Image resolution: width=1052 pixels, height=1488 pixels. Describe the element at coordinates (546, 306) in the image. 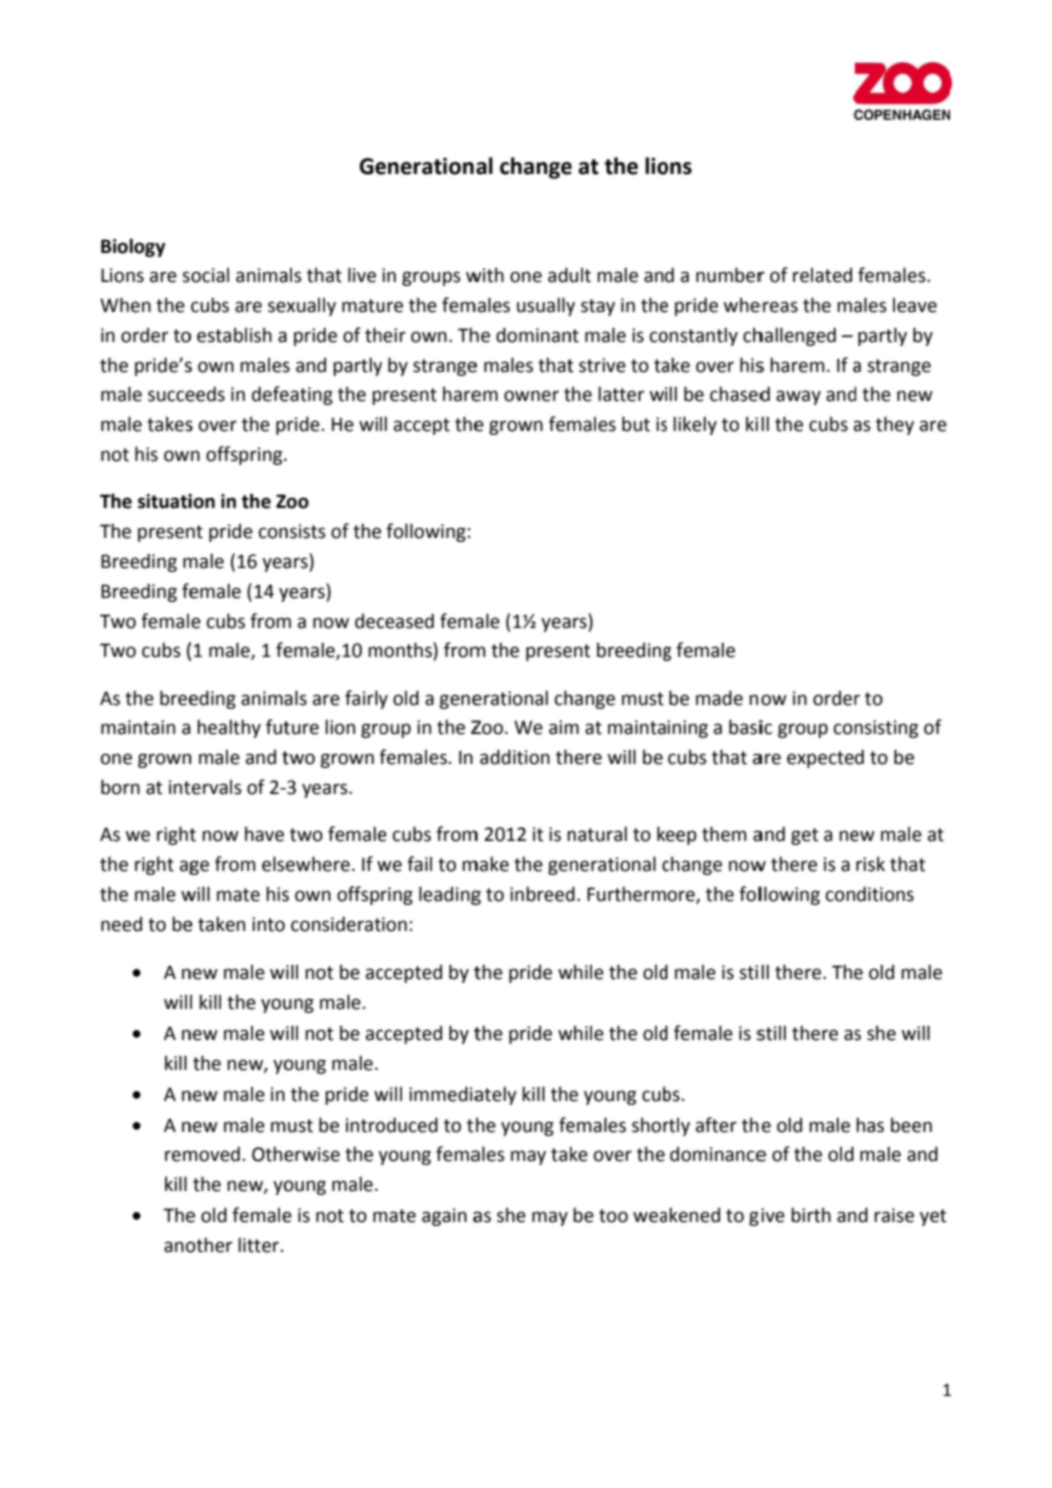

I see `usually` at that location.
